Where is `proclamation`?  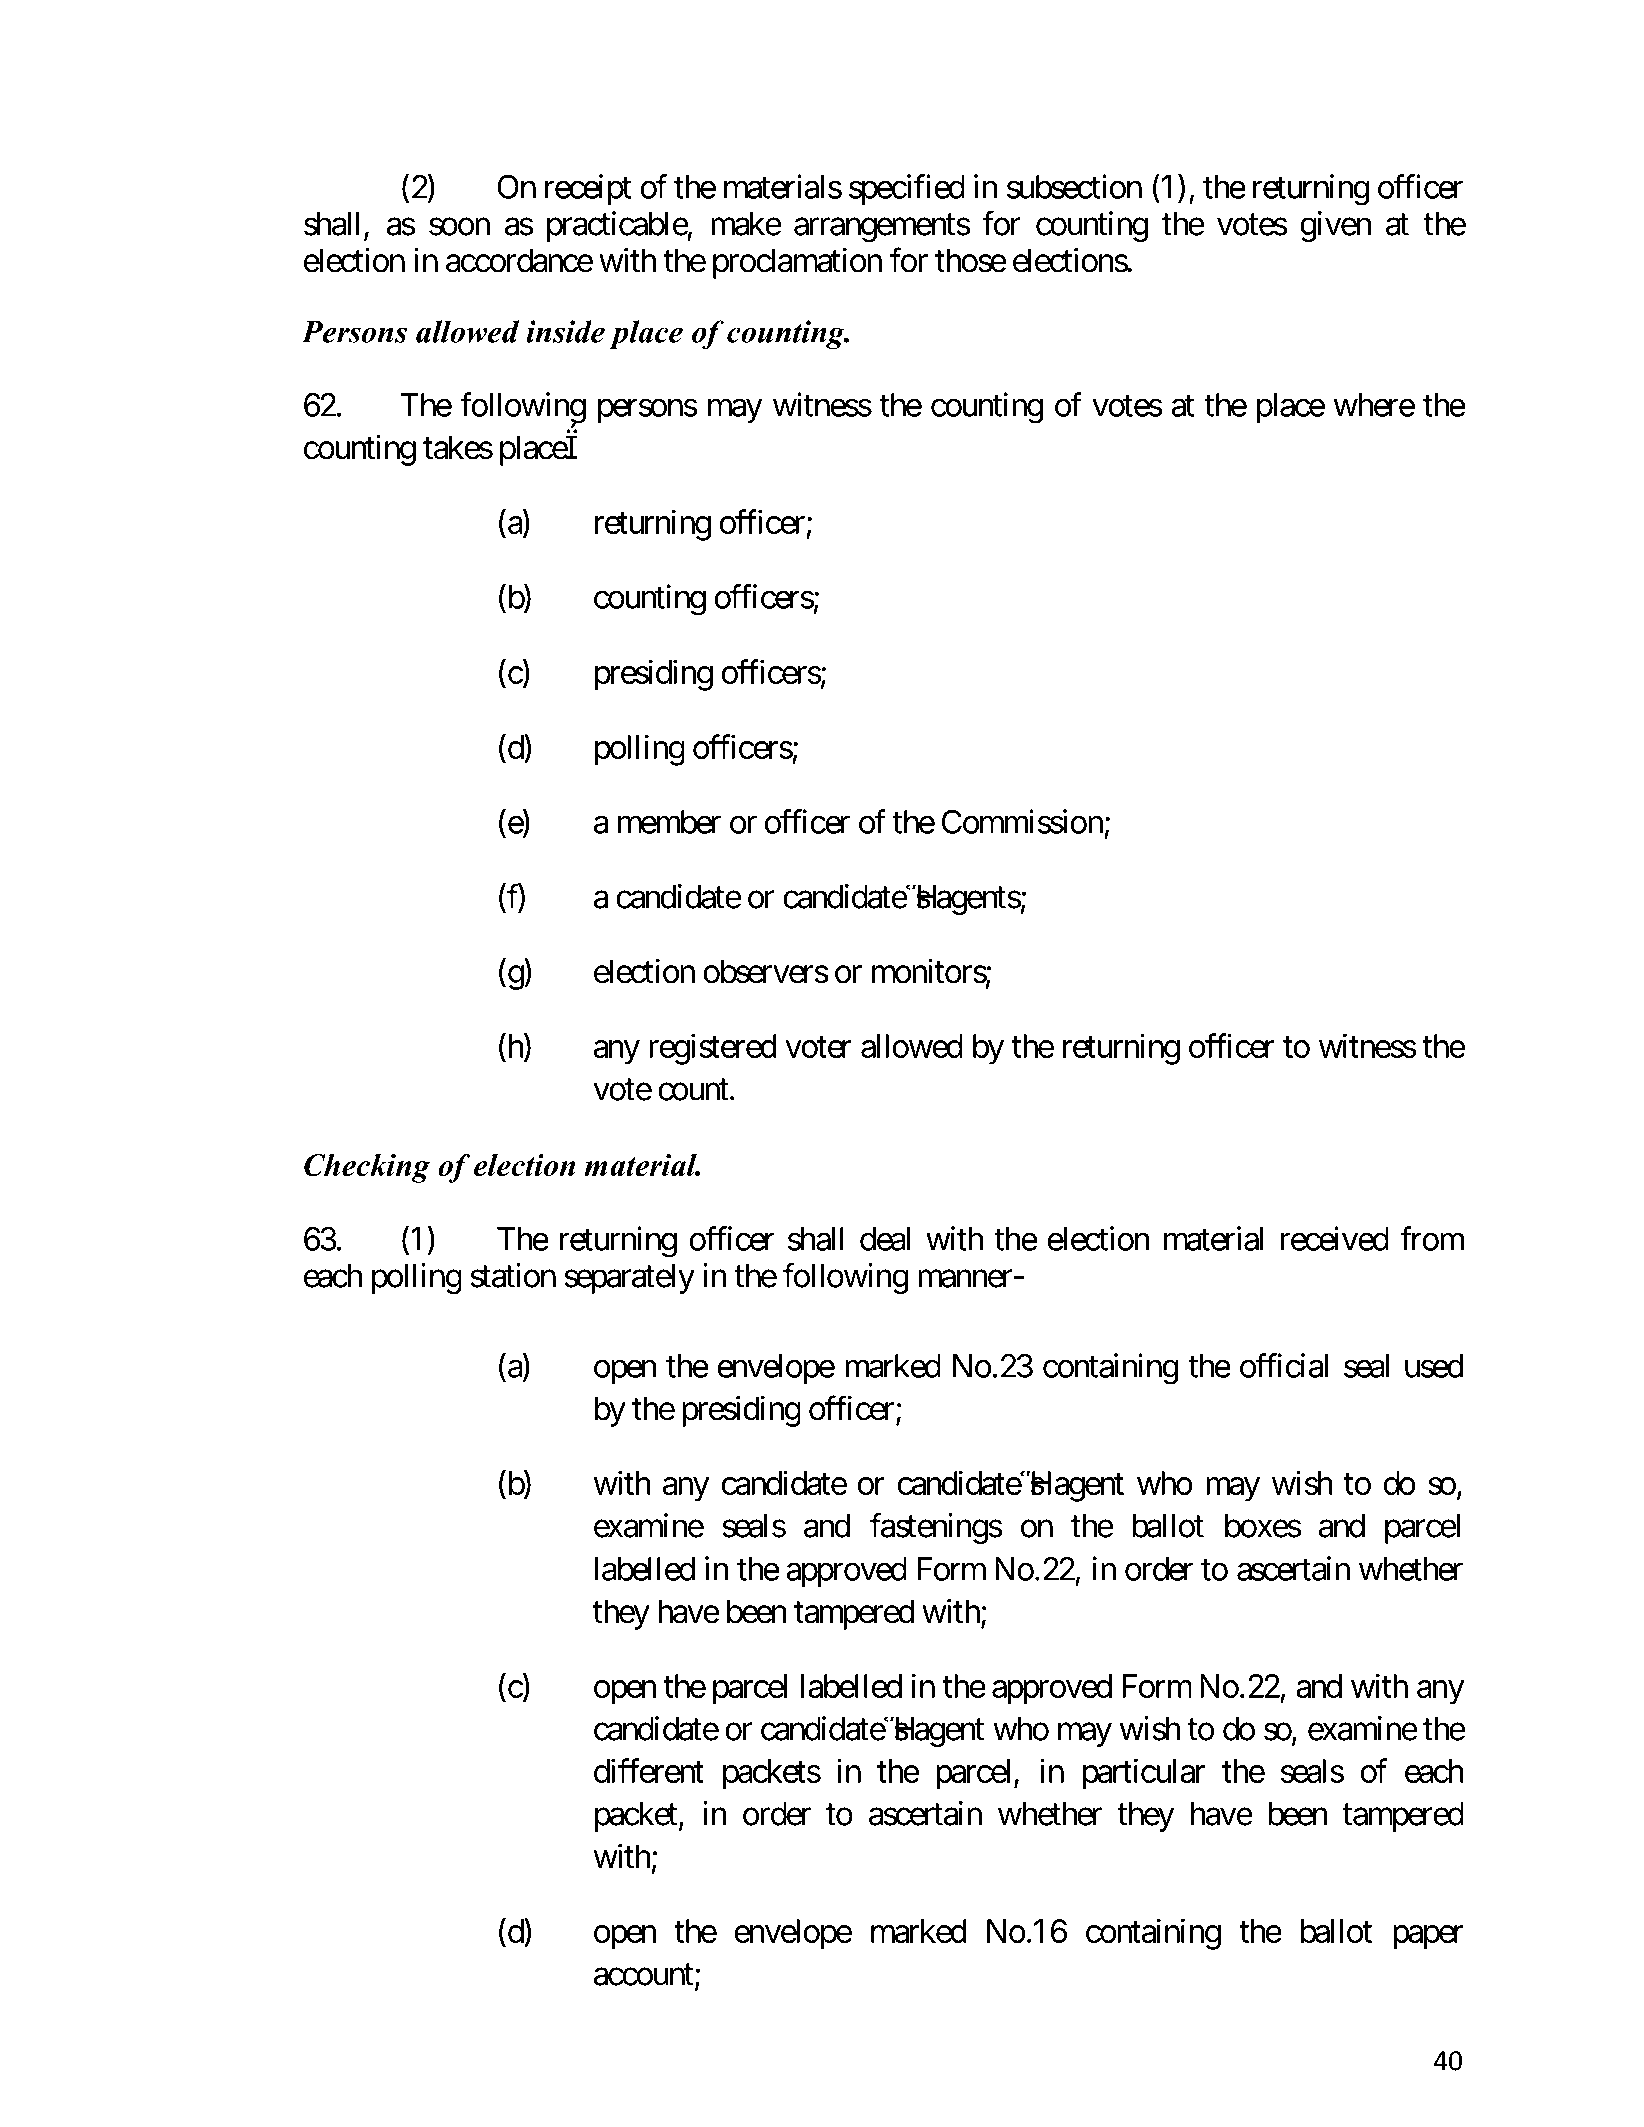 proclamation is located at coordinates (797, 263).
